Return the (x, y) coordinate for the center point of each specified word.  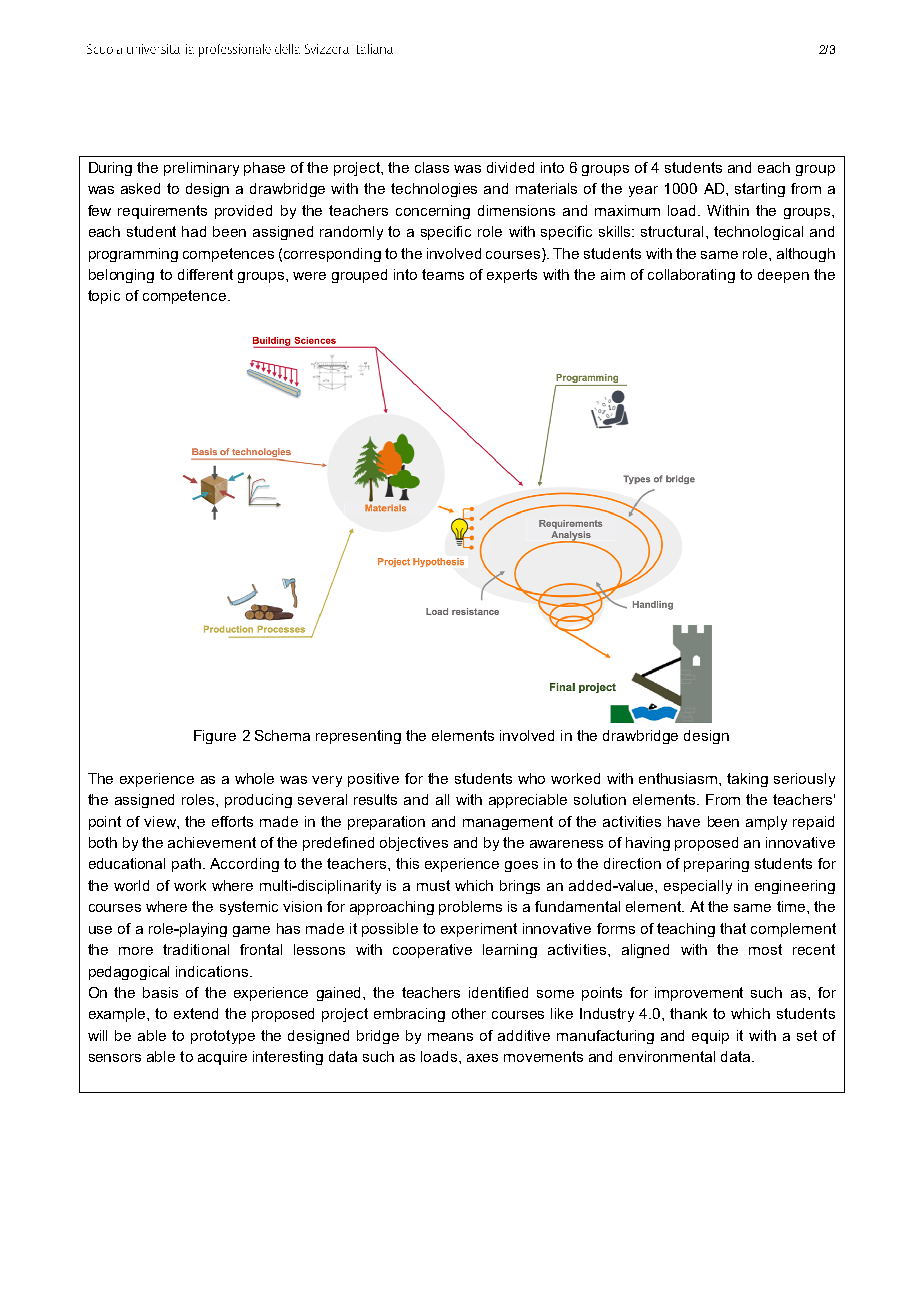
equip (710, 1037)
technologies (434, 190)
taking (747, 780)
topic (104, 297)
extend (196, 1013)
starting (760, 190)
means (450, 1037)
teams (443, 274)
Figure (215, 737)
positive (373, 780)
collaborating (691, 276)
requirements (162, 212)
